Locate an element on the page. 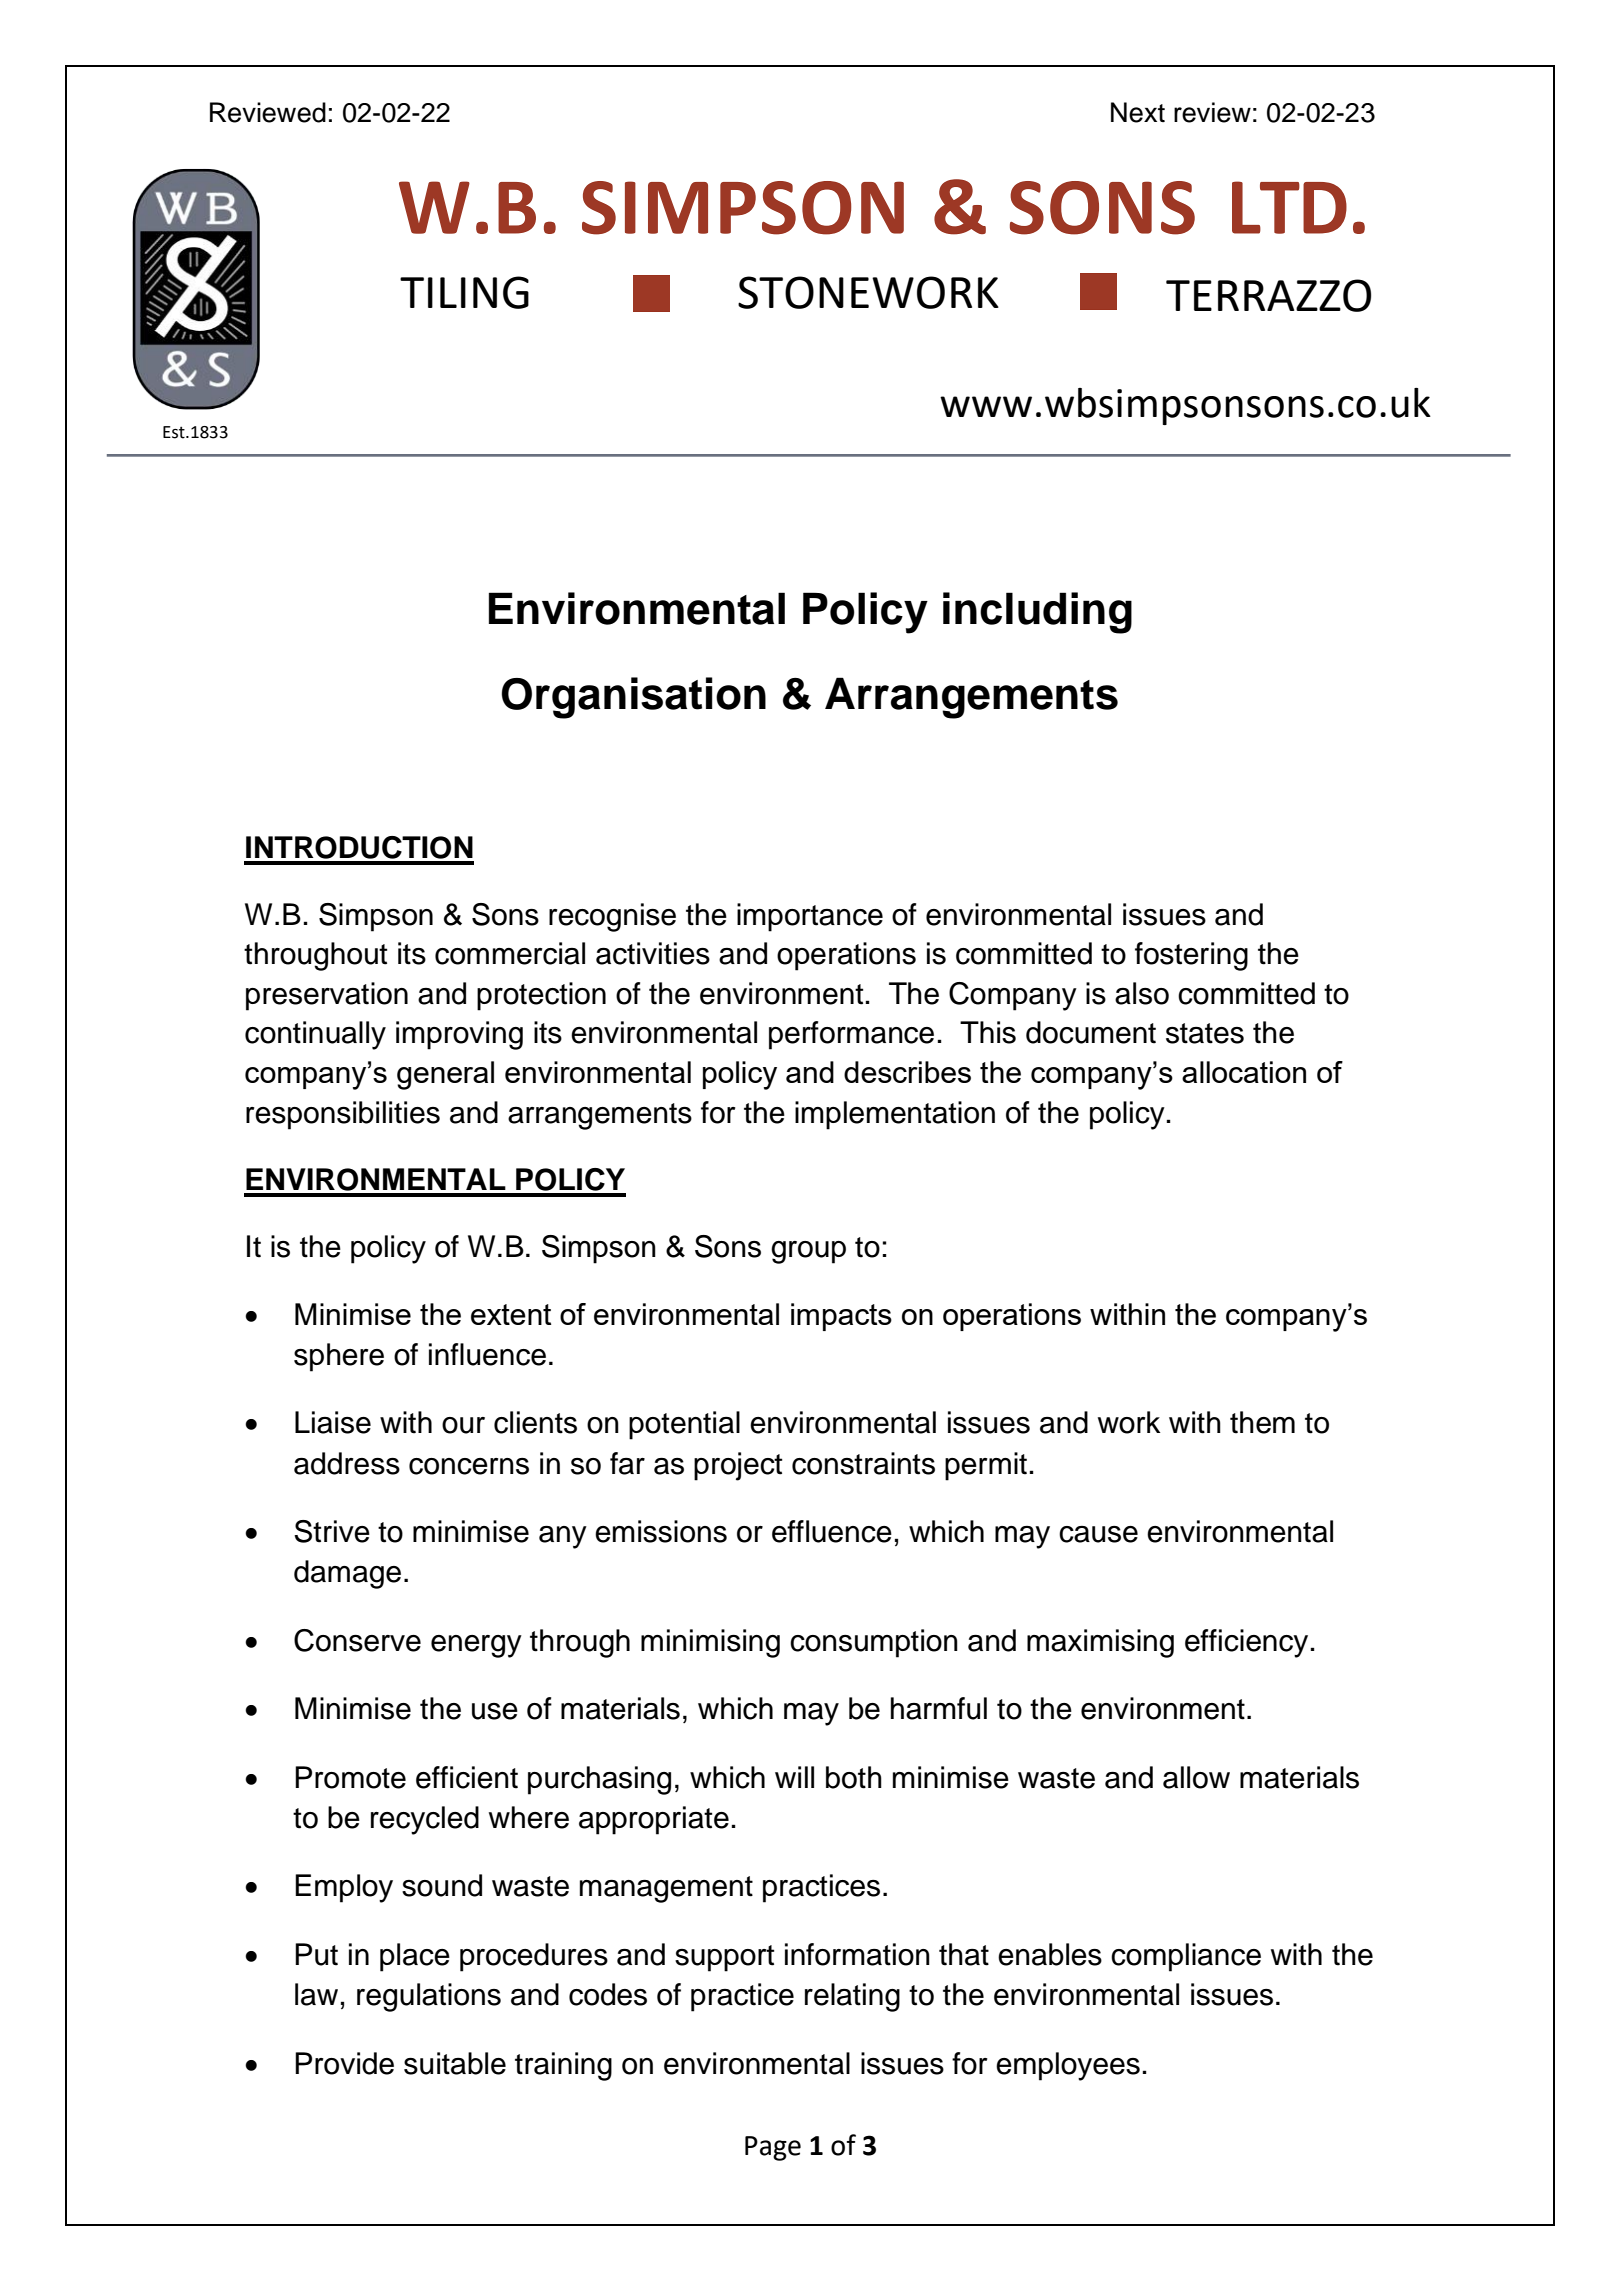  allocation is located at coordinates (1244, 1072).
